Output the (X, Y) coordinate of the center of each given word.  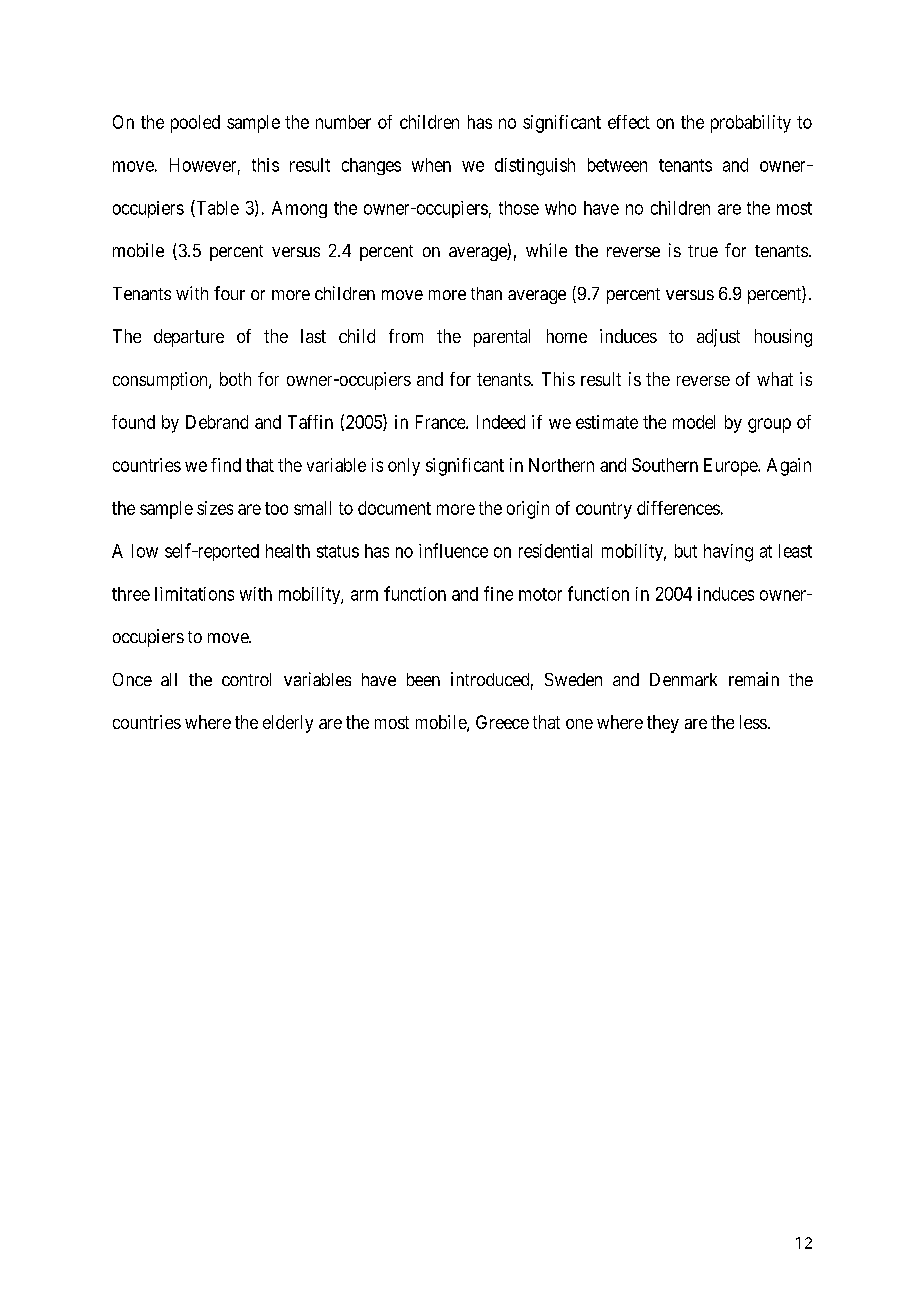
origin (528, 510)
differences (678, 508)
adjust (718, 338)
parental (502, 338)
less (753, 722)
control (246, 679)
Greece (502, 722)
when (431, 165)
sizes (215, 508)
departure (189, 338)
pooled (195, 124)
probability (751, 124)
